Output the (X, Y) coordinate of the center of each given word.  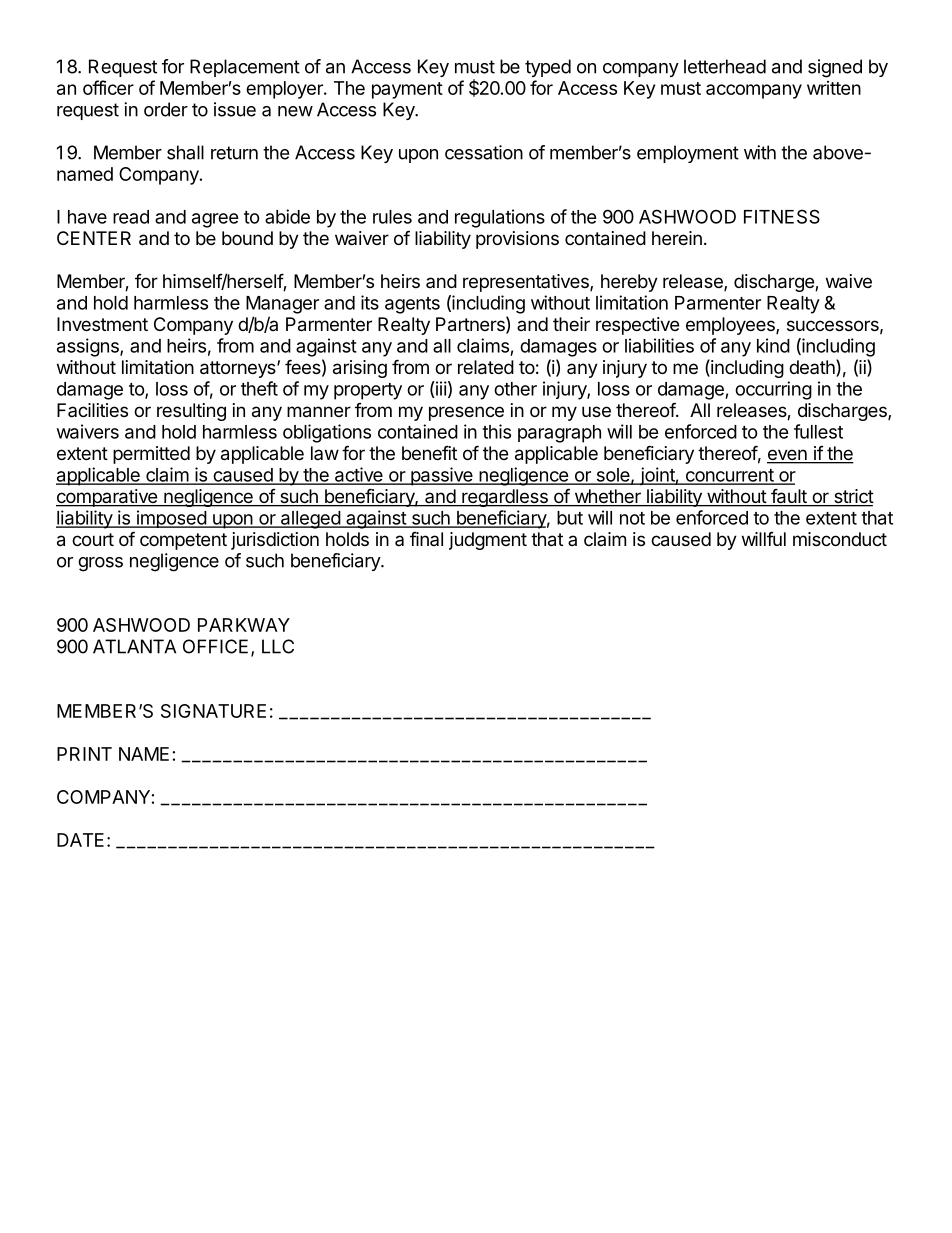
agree (215, 220)
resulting (191, 412)
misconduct (840, 539)
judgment (488, 541)
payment (407, 90)
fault (788, 497)
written (834, 88)
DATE (80, 840)
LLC (278, 646)
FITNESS (782, 216)
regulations (500, 218)
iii (440, 389)
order (166, 109)
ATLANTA (134, 646)
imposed (171, 519)
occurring (773, 390)
